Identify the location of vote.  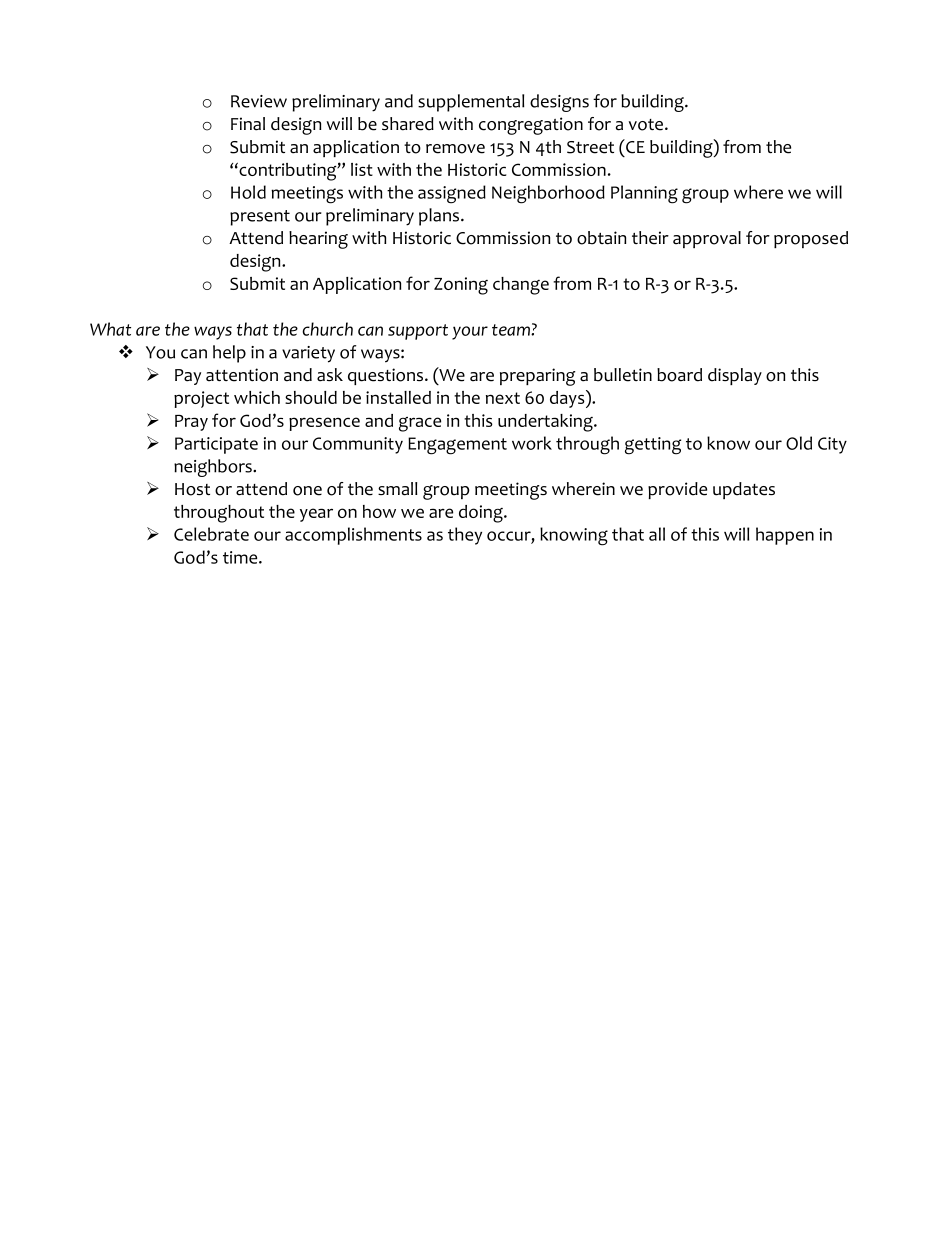
(647, 125).
